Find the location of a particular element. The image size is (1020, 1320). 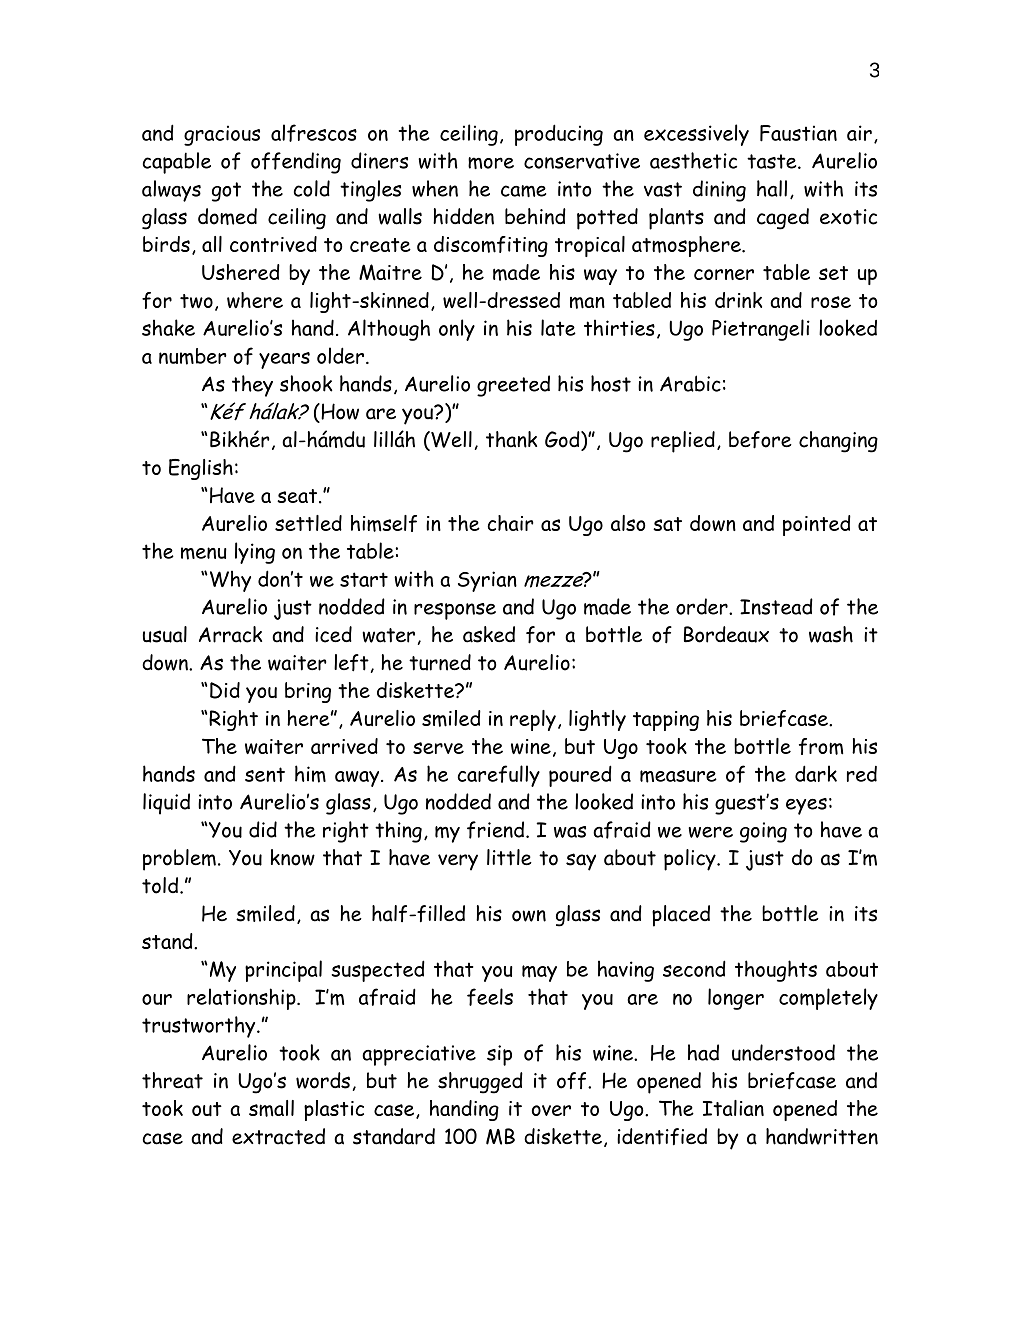

got is located at coordinates (226, 192).
